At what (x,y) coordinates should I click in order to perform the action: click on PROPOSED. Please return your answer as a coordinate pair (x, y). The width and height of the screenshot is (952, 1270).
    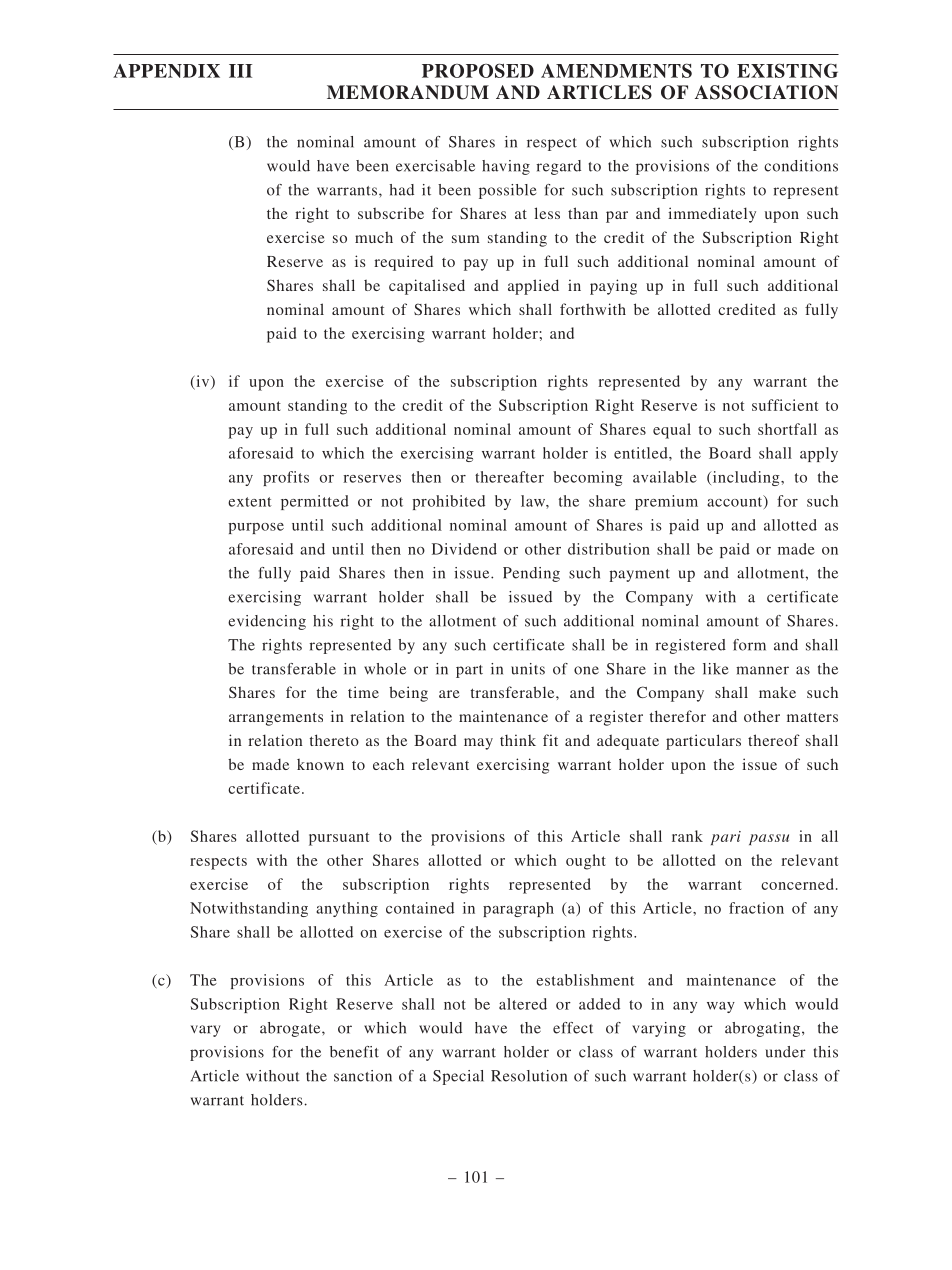
    Looking at the image, I should click on (478, 70).
